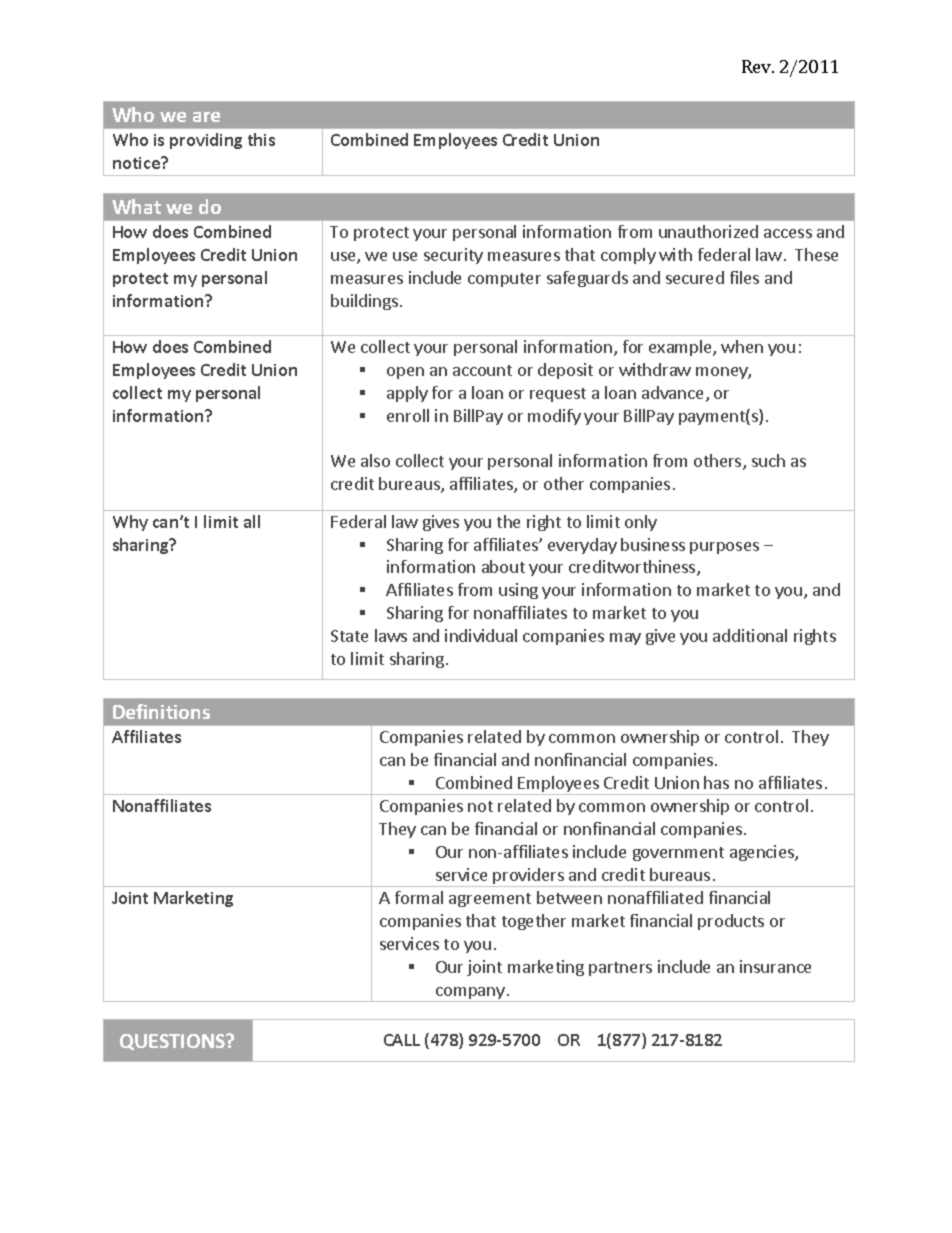 This screenshot has width=952, height=1233. I want to click on buildings, so click(366, 302).
